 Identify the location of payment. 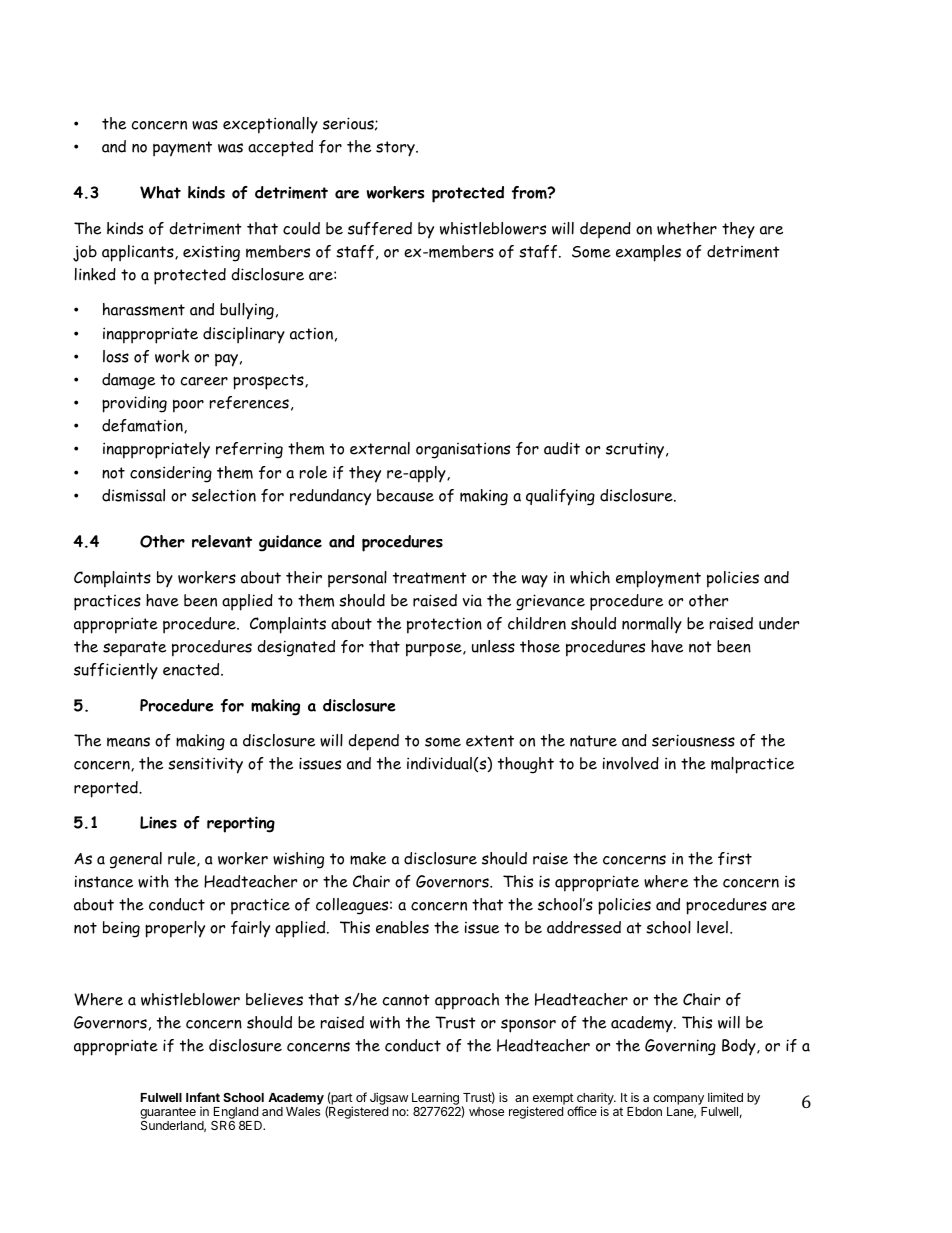
(182, 149).
